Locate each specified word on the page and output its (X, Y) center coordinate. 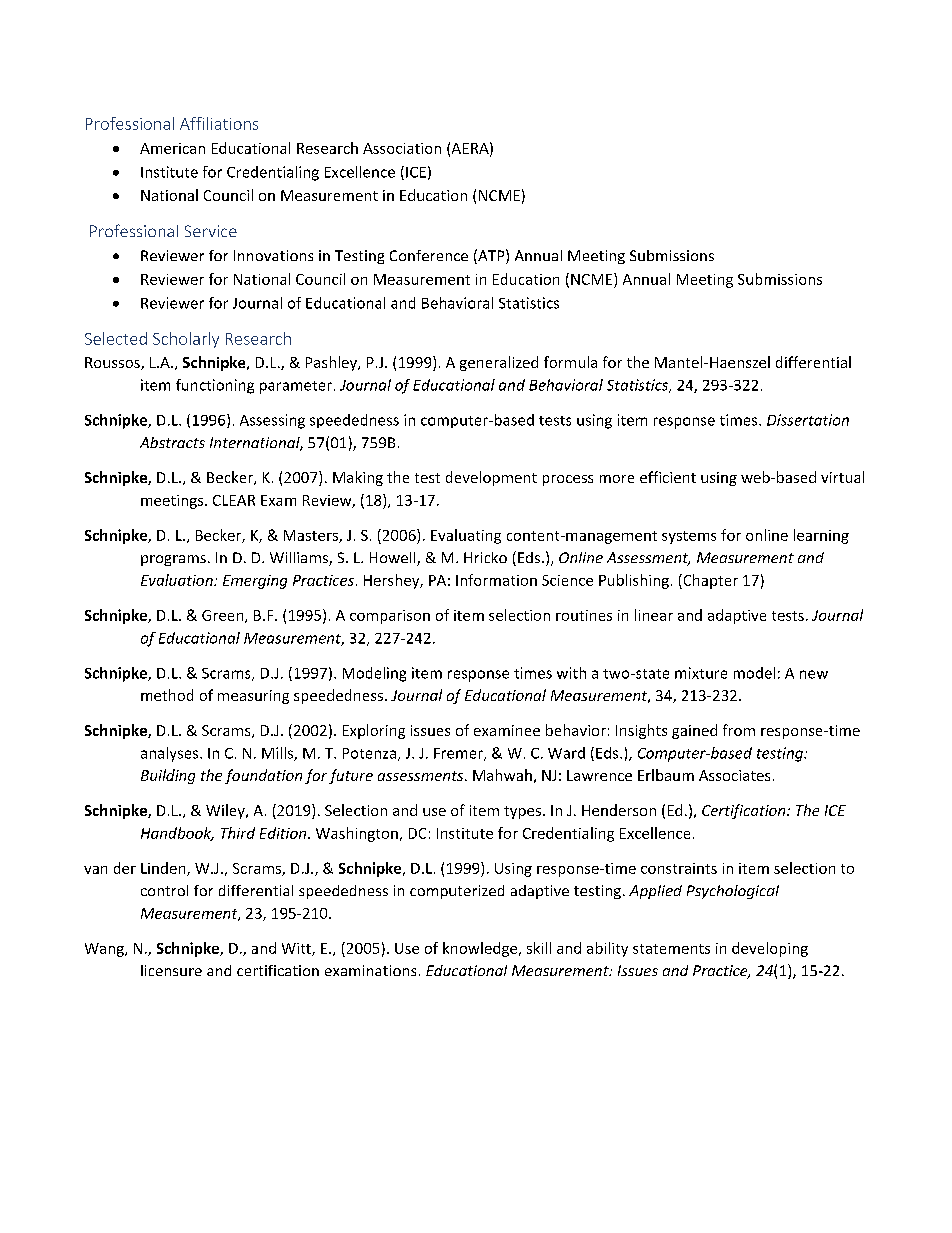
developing (770, 949)
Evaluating (466, 536)
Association (402, 148)
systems (689, 537)
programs (173, 560)
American (172, 148)
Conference (429, 255)
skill (539, 948)
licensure (171, 970)
